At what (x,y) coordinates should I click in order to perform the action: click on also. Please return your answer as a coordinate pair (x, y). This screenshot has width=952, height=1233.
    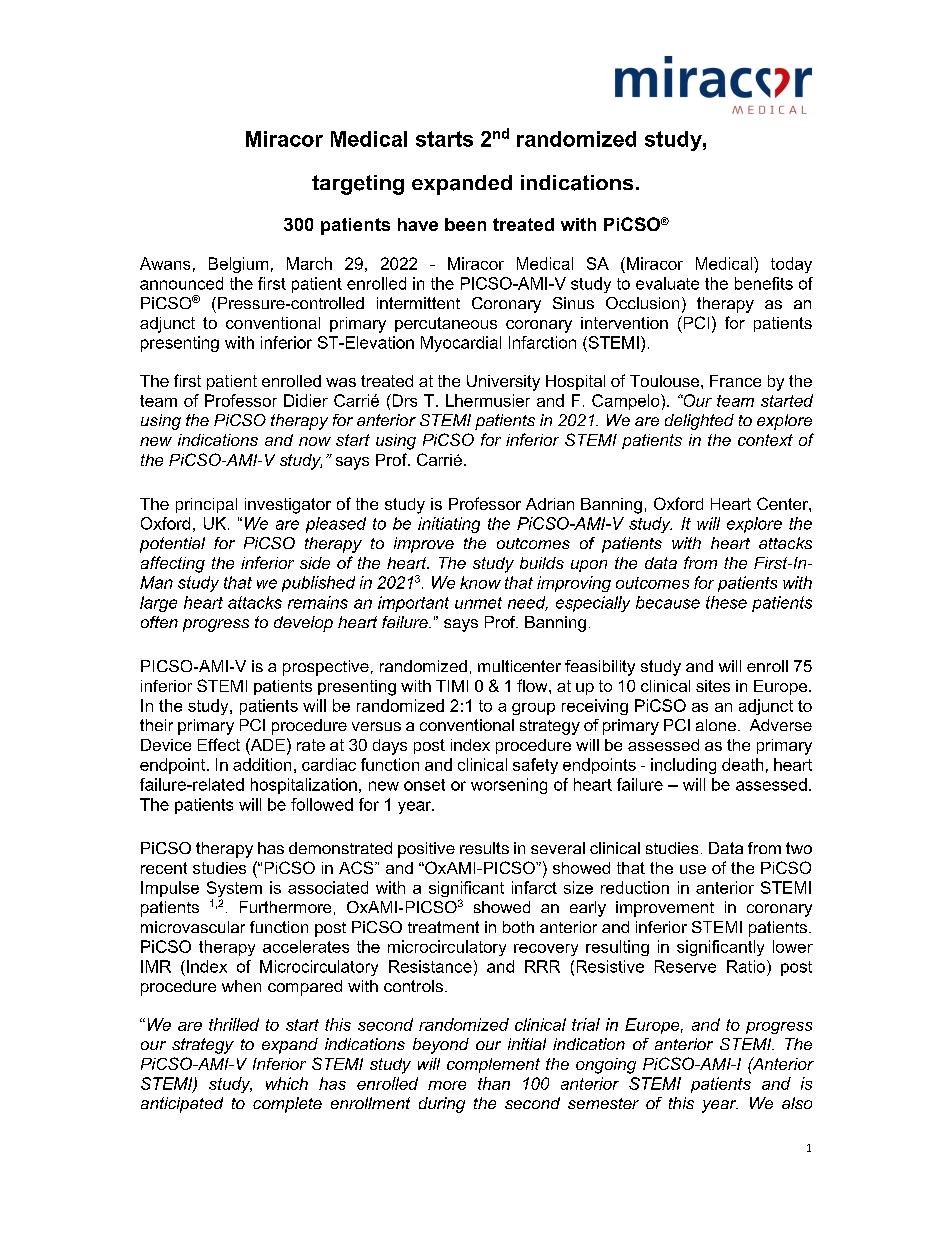
    Looking at the image, I should click on (797, 1103).
